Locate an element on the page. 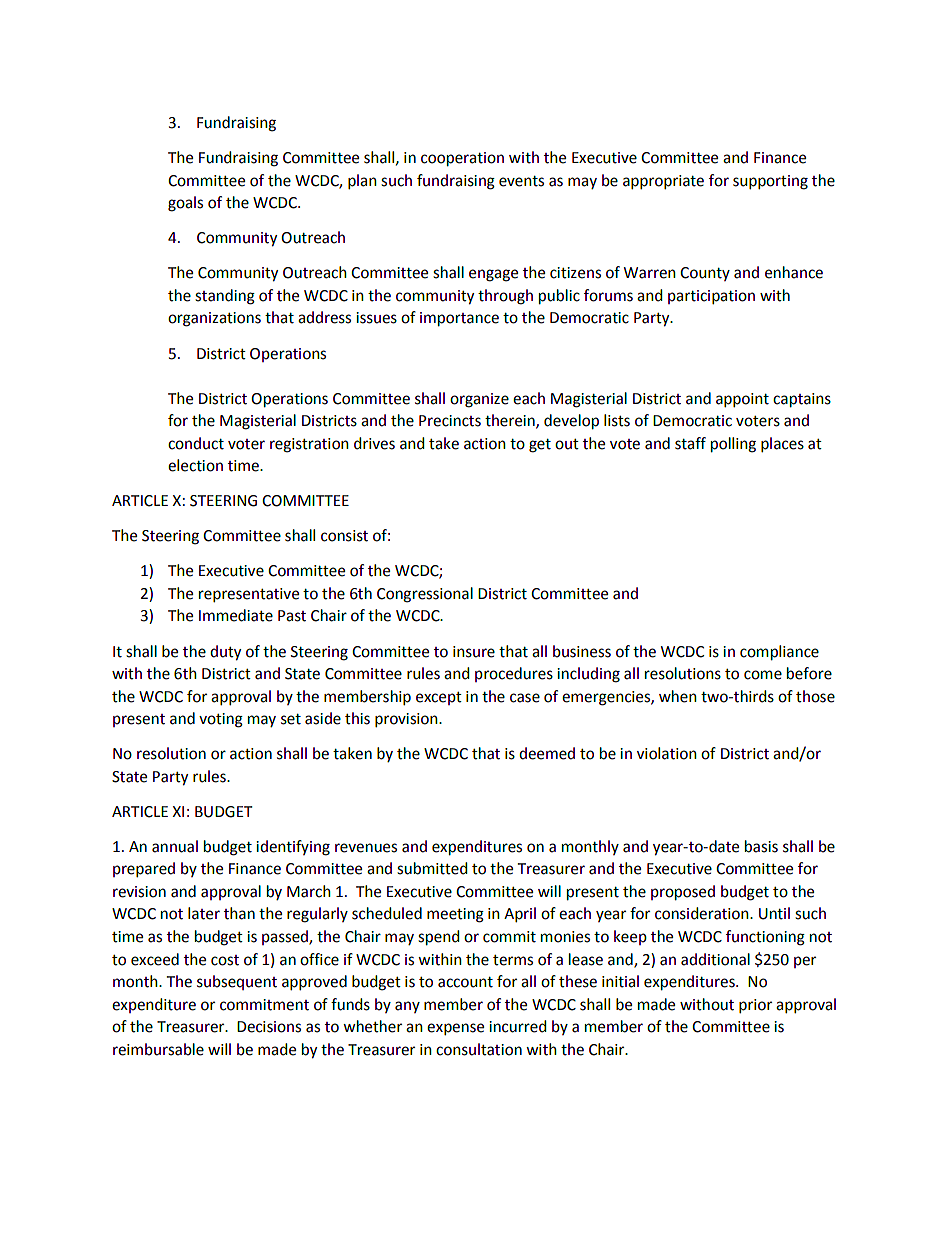 The image size is (952, 1233). compliance is located at coordinates (779, 653).
